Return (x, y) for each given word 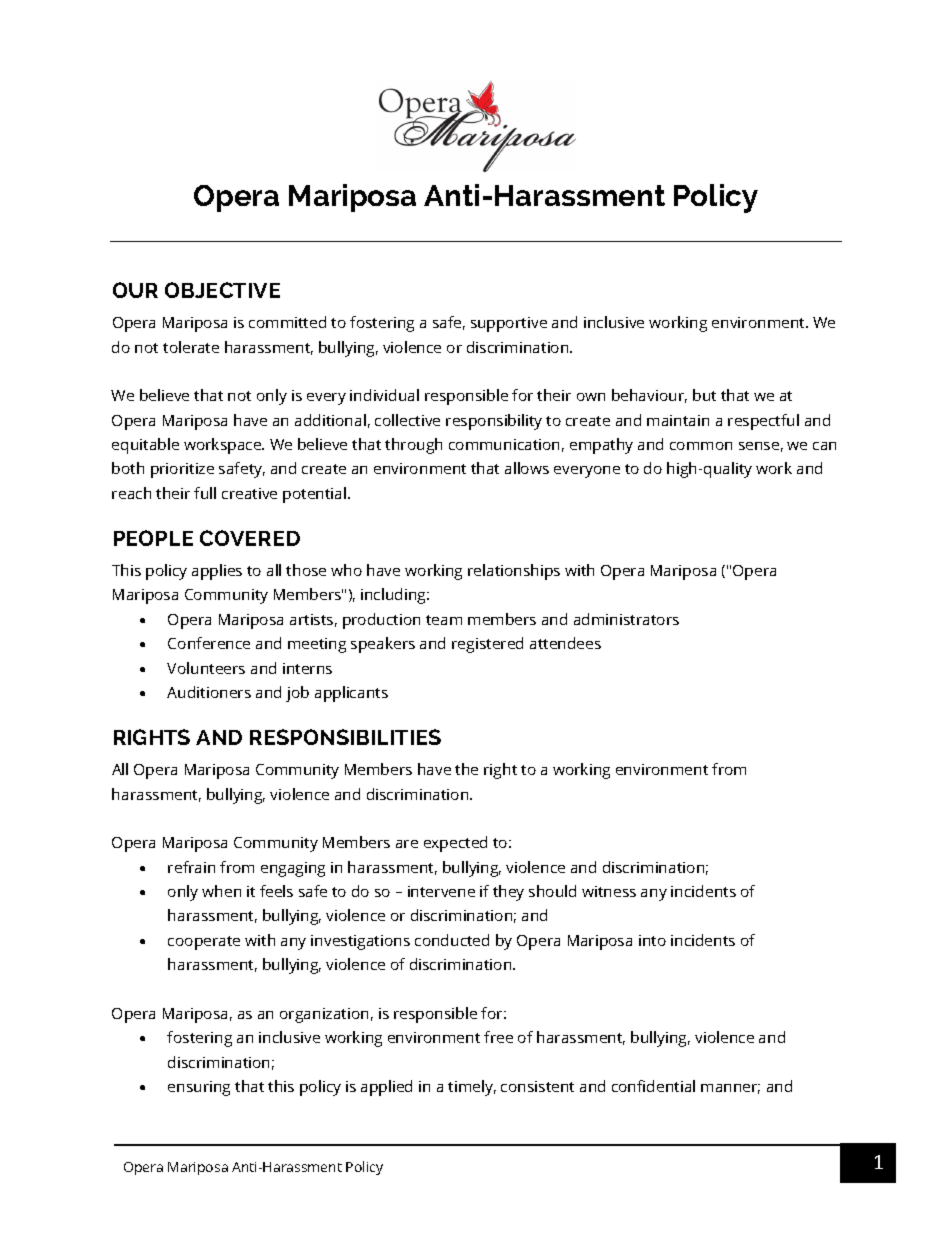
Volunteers (206, 668)
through (413, 446)
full (205, 493)
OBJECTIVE (222, 290)
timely (472, 1088)
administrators (626, 619)
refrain (191, 867)
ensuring (199, 1088)
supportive (509, 324)
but (704, 395)
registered (487, 645)
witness (609, 891)
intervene (441, 891)
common (701, 446)
